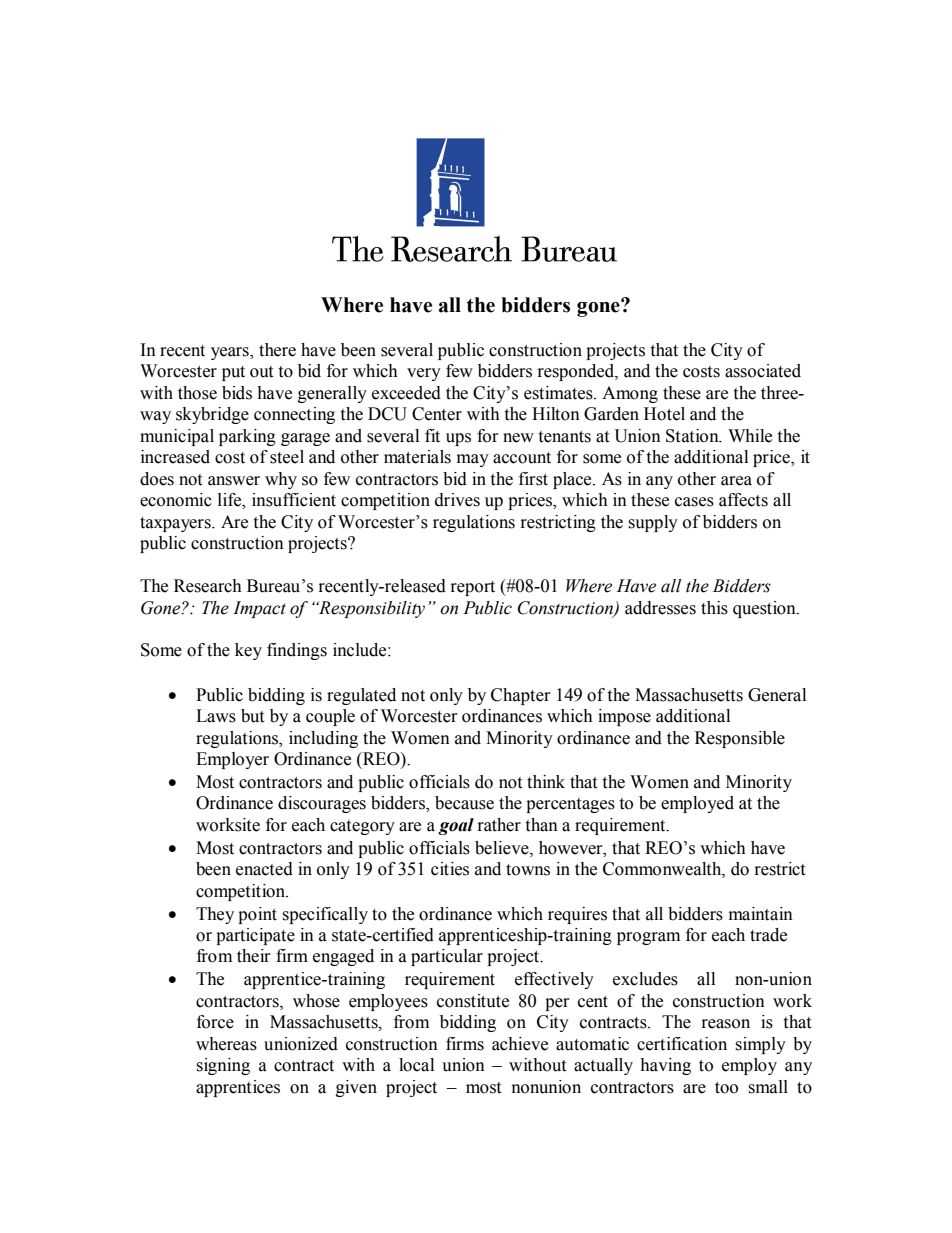 The image size is (952, 1233). I want to click on Laws, so click(216, 716).
